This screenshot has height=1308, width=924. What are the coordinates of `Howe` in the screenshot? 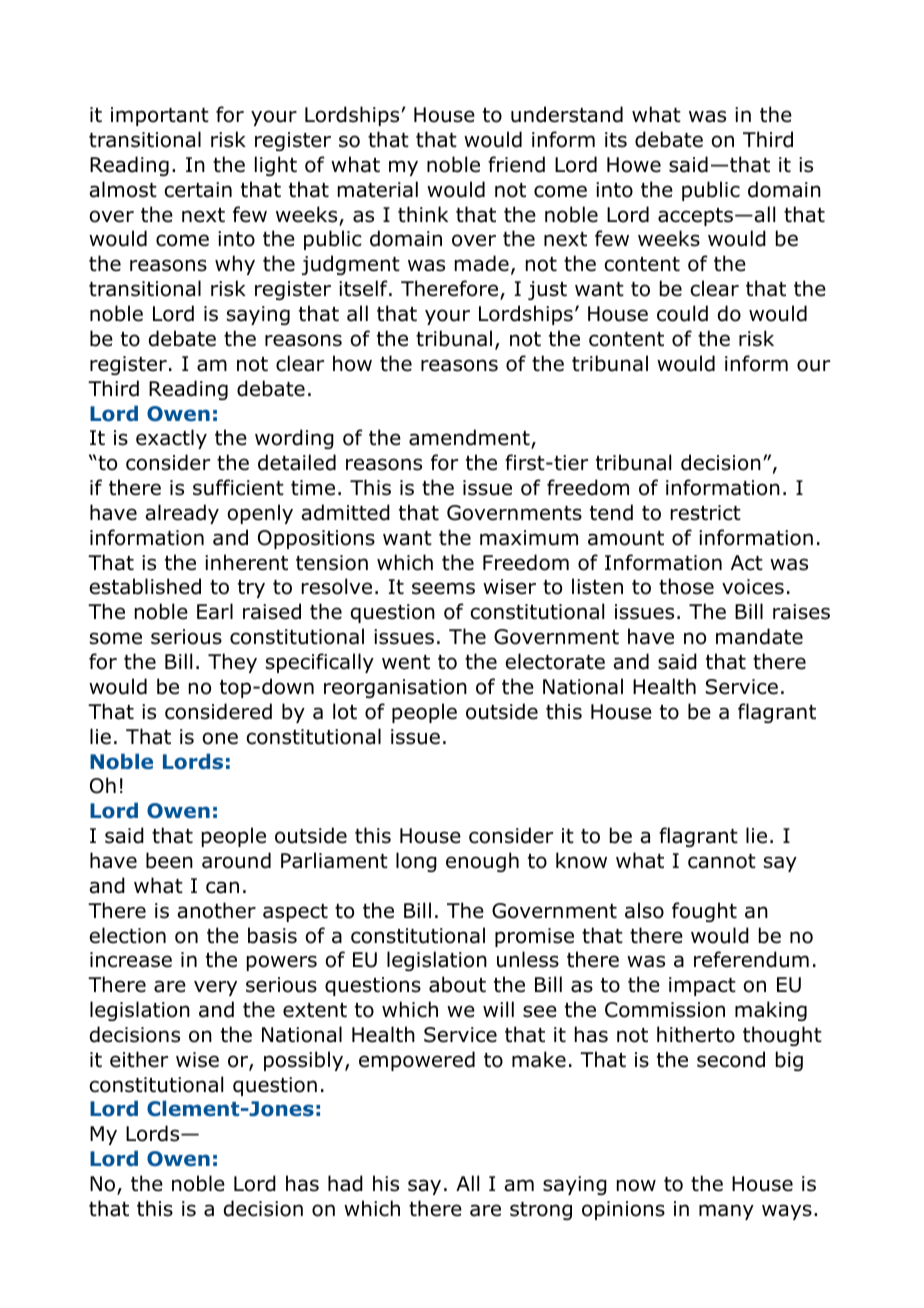 It's located at (634, 165).
